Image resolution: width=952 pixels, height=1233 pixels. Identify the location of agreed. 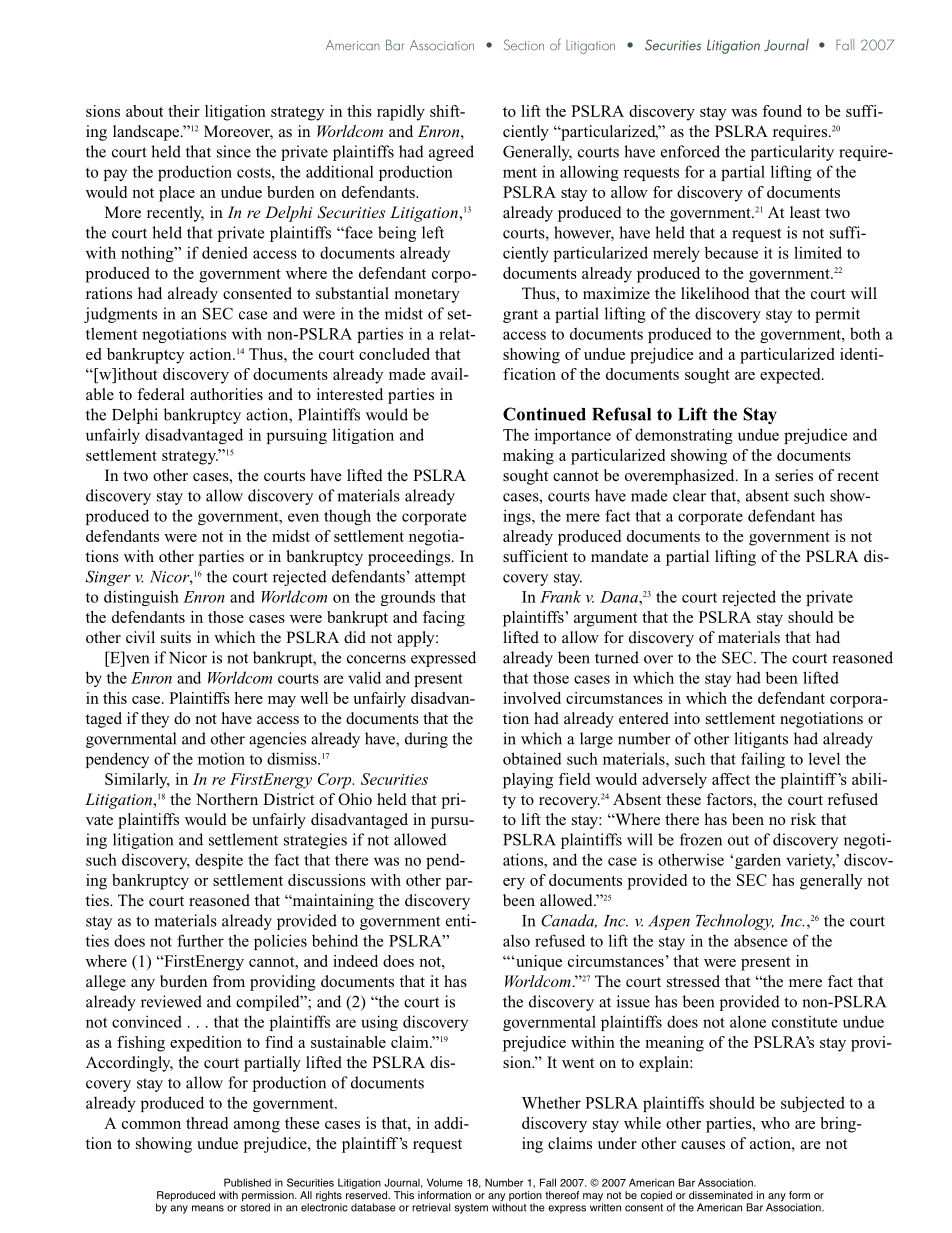
(451, 153).
